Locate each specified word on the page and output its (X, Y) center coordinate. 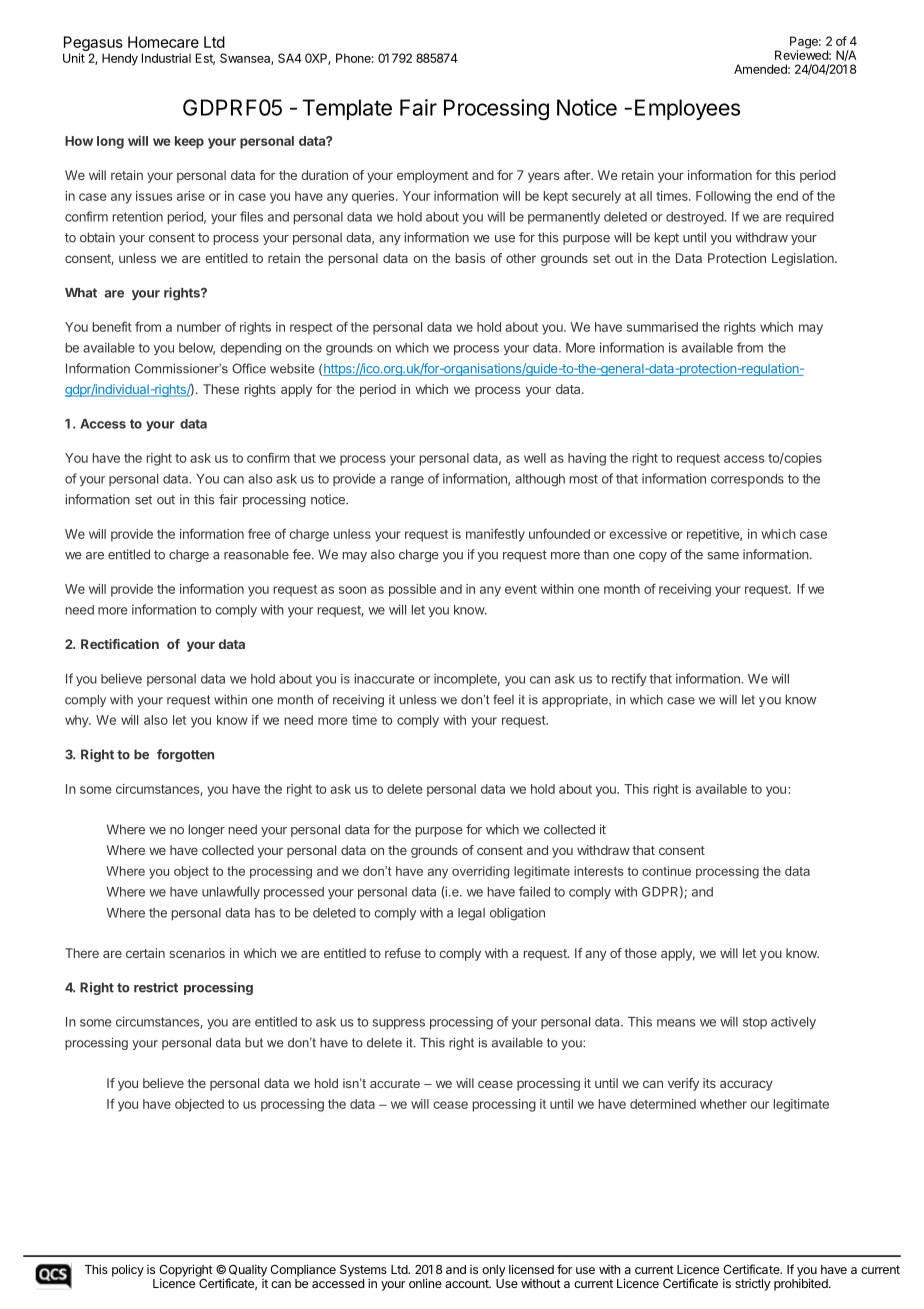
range (407, 481)
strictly (753, 1285)
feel (503, 699)
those (640, 953)
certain (145, 953)
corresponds (747, 480)
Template (347, 109)
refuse (403, 953)
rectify (629, 679)
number (199, 327)
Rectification (120, 644)
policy (128, 1270)
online (425, 1283)
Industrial (166, 58)
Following (723, 197)
